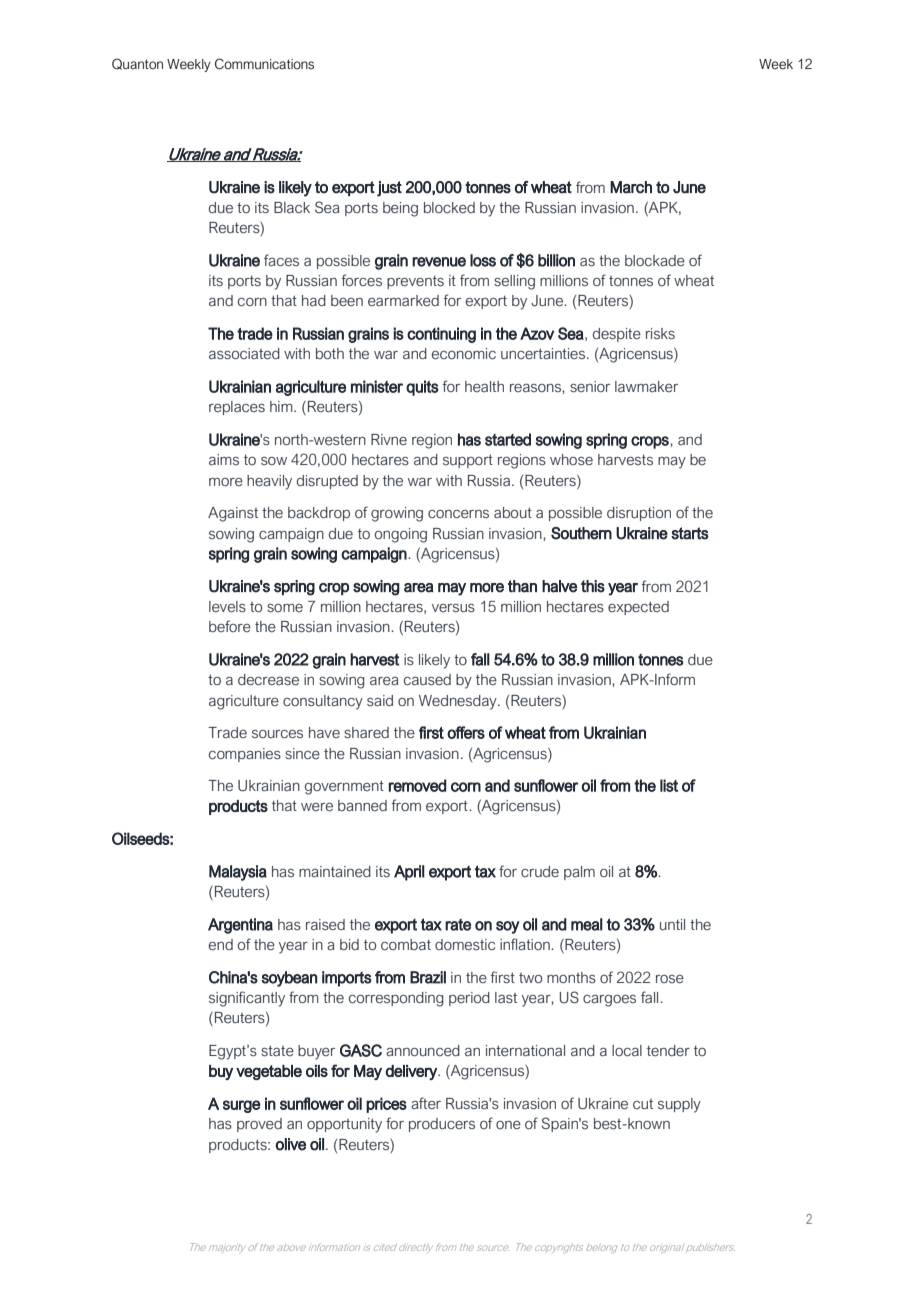  I want to click on decrease, so click(268, 680).
